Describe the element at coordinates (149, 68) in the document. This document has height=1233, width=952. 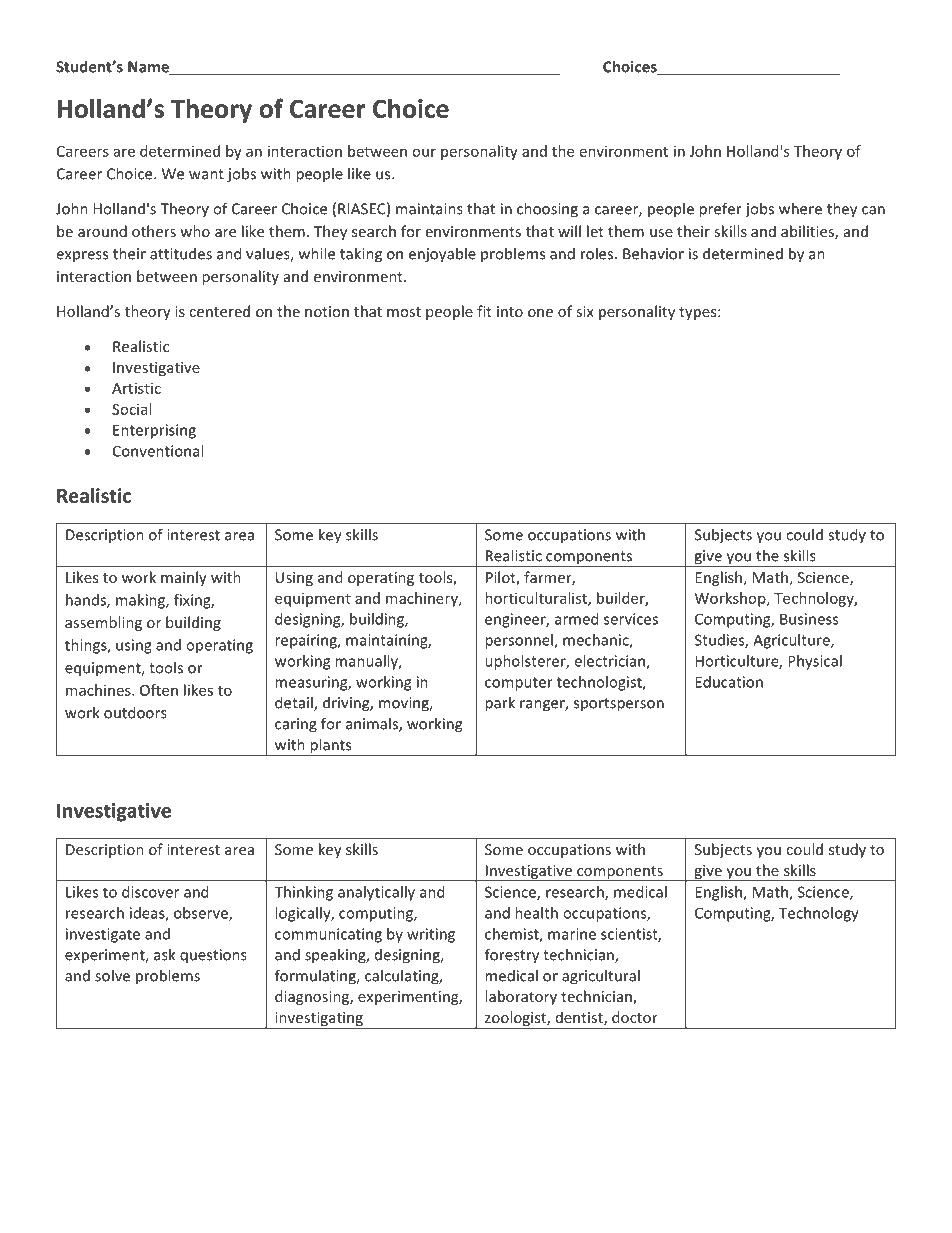
I see `Name` at that location.
